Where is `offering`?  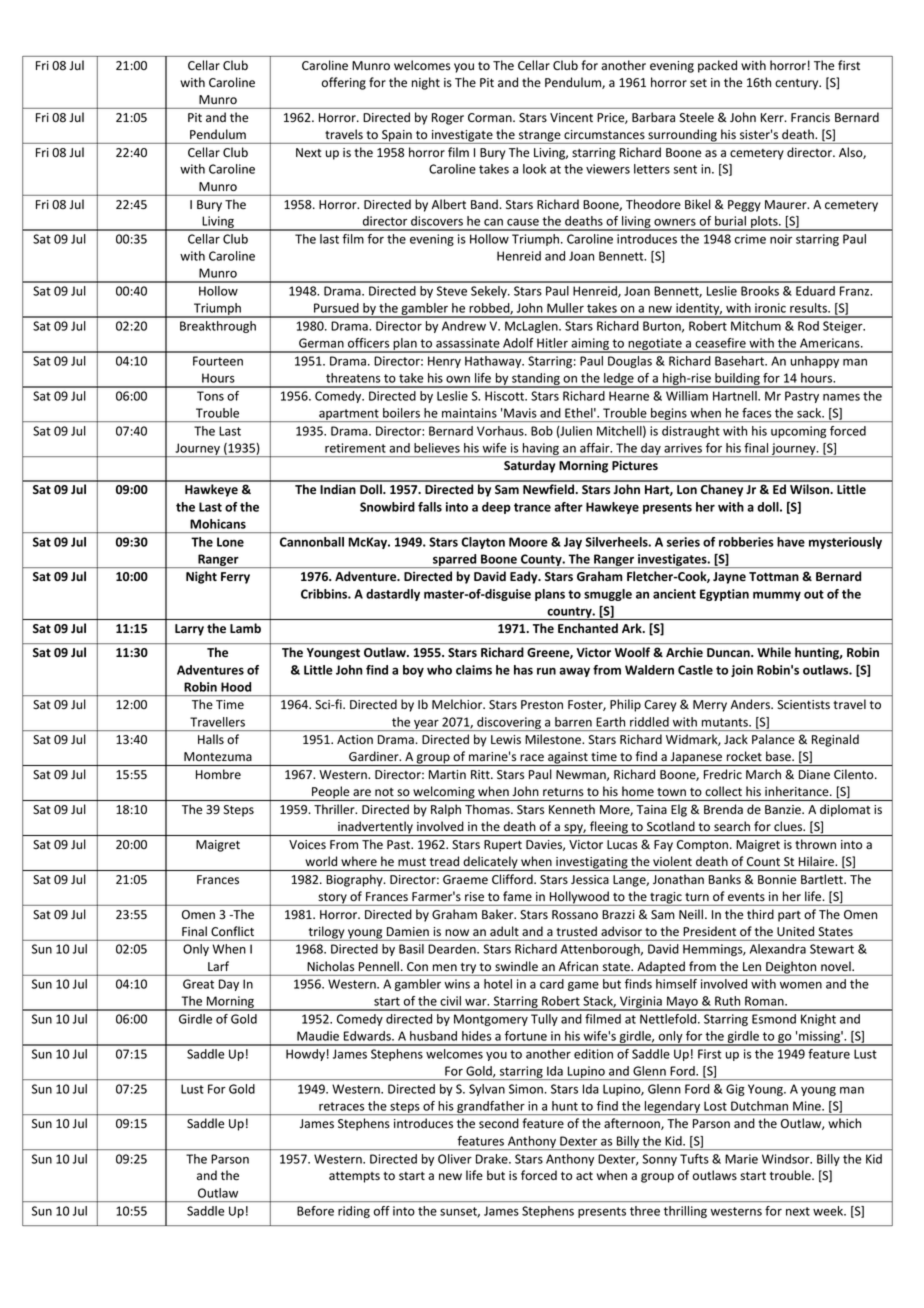
offering is located at coordinates (344, 83).
